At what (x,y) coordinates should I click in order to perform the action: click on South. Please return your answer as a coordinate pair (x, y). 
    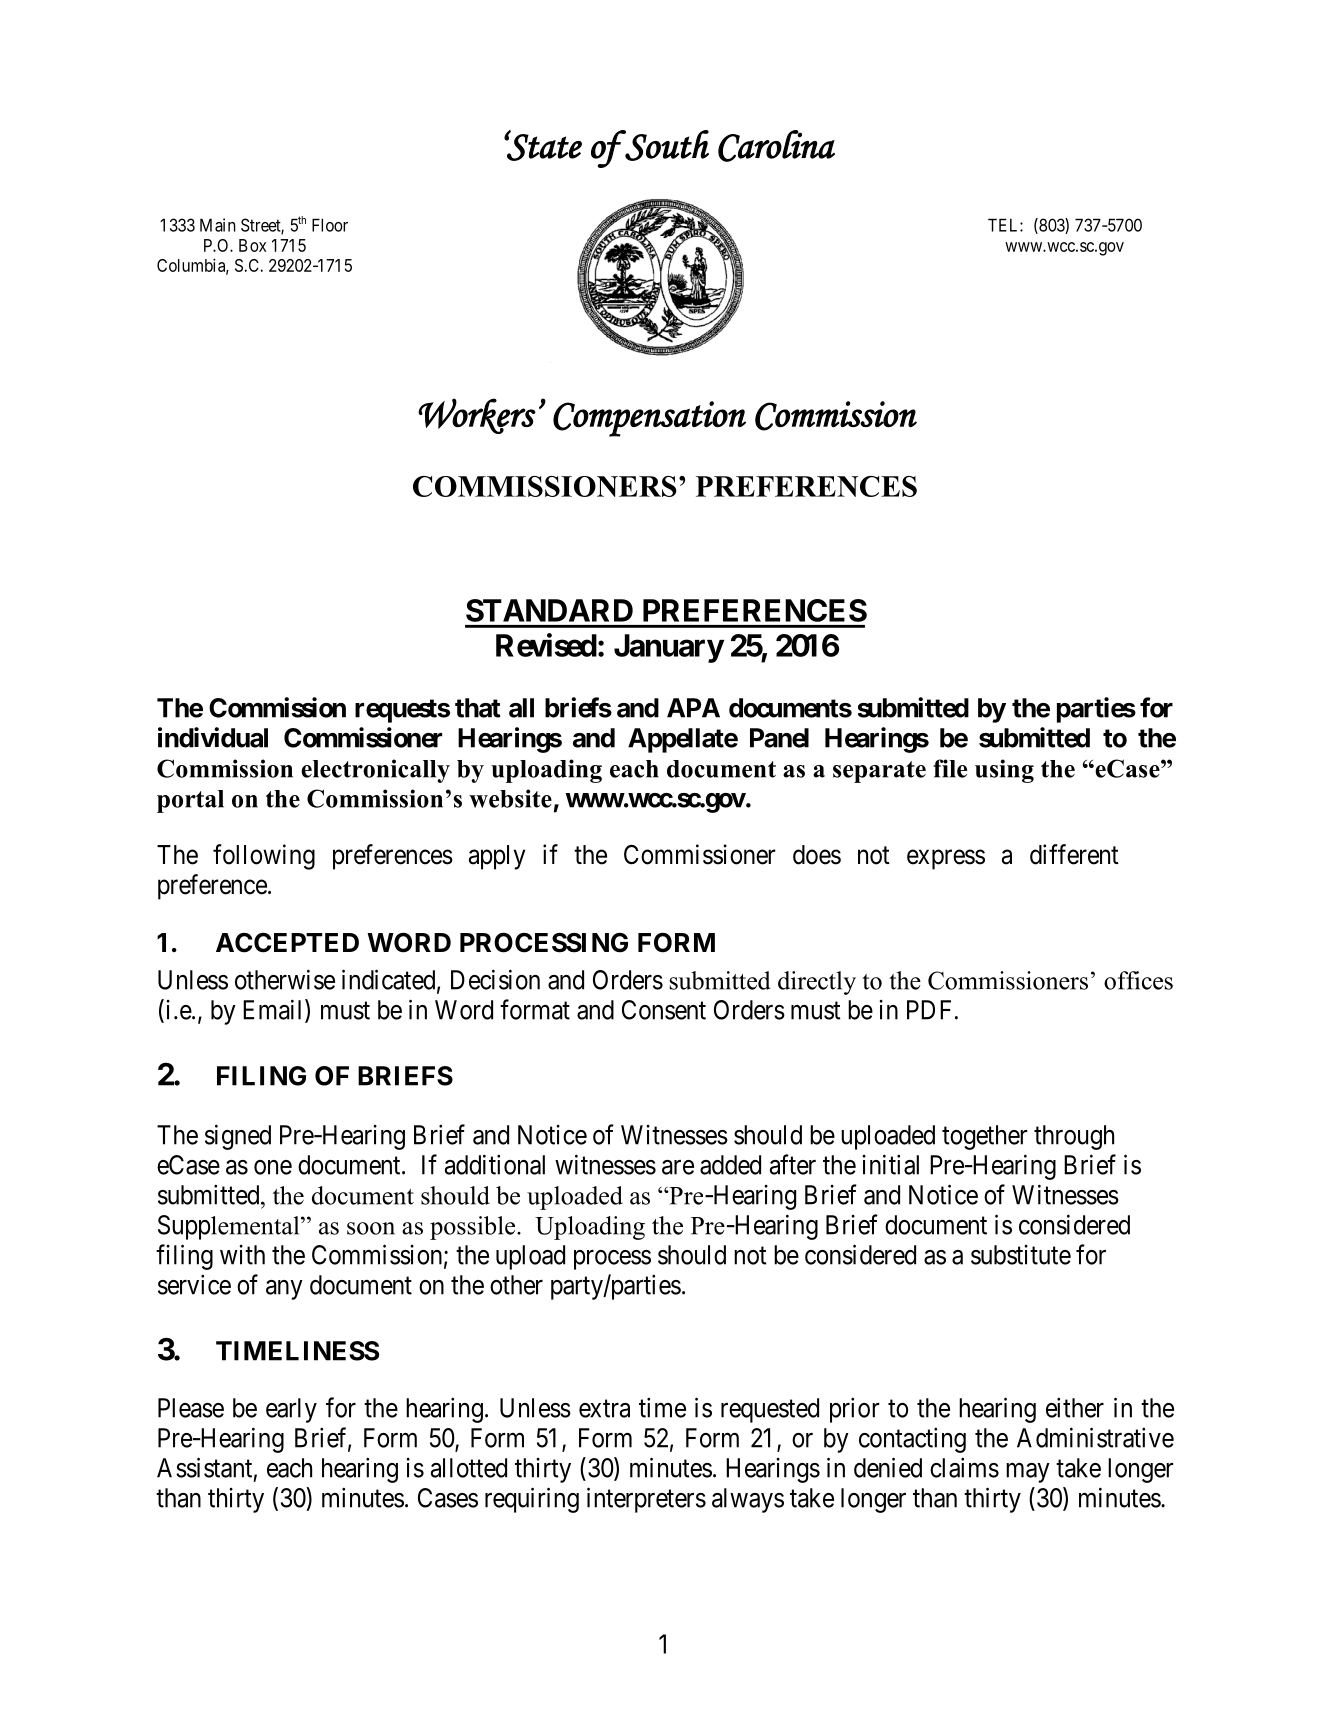
    Looking at the image, I should click on (666, 145).
